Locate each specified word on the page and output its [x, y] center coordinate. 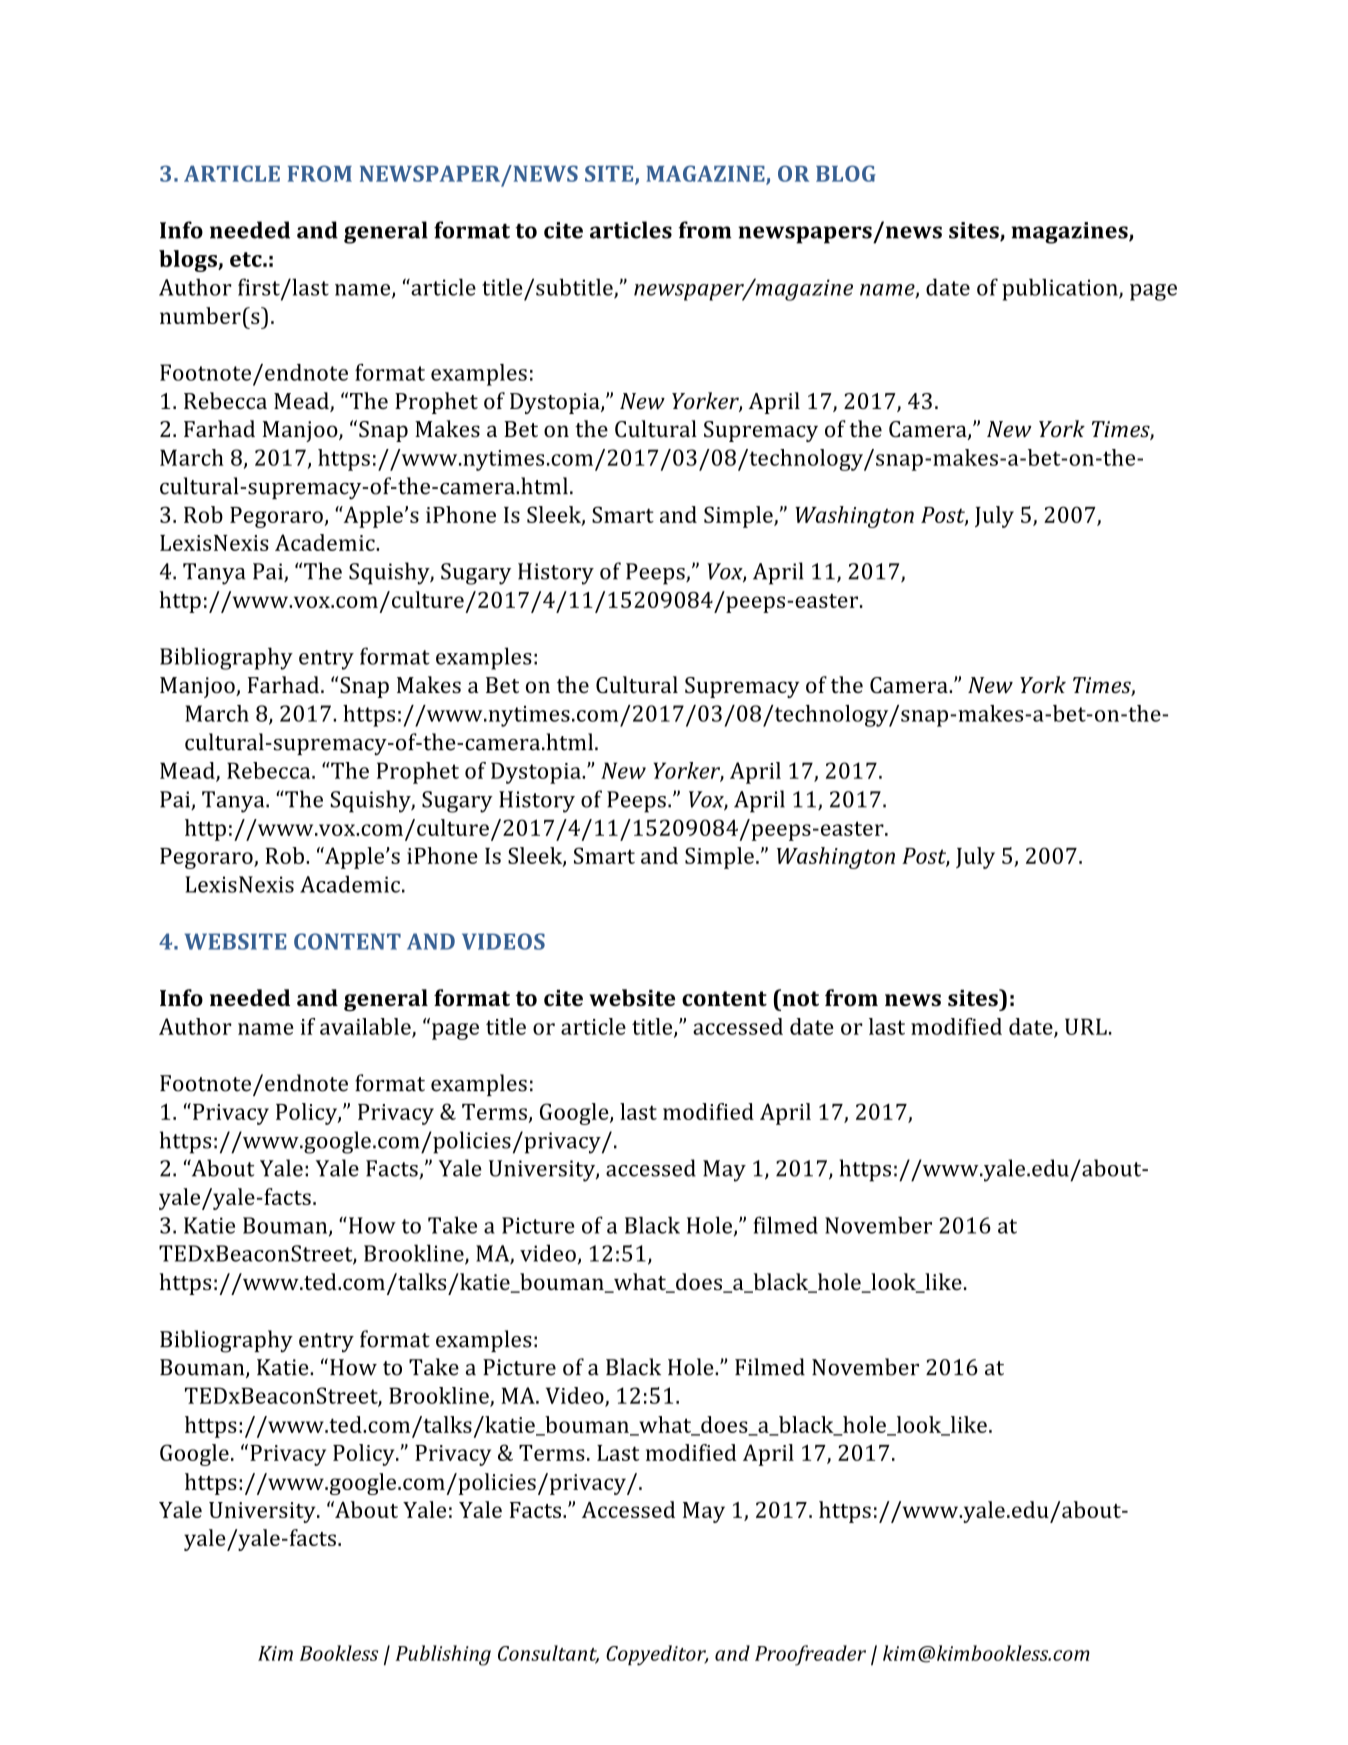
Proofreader [810, 1655]
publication [1061, 289]
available [366, 1027]
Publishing [443, 1655]
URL [1086, 1026]
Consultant [548, 1654]
